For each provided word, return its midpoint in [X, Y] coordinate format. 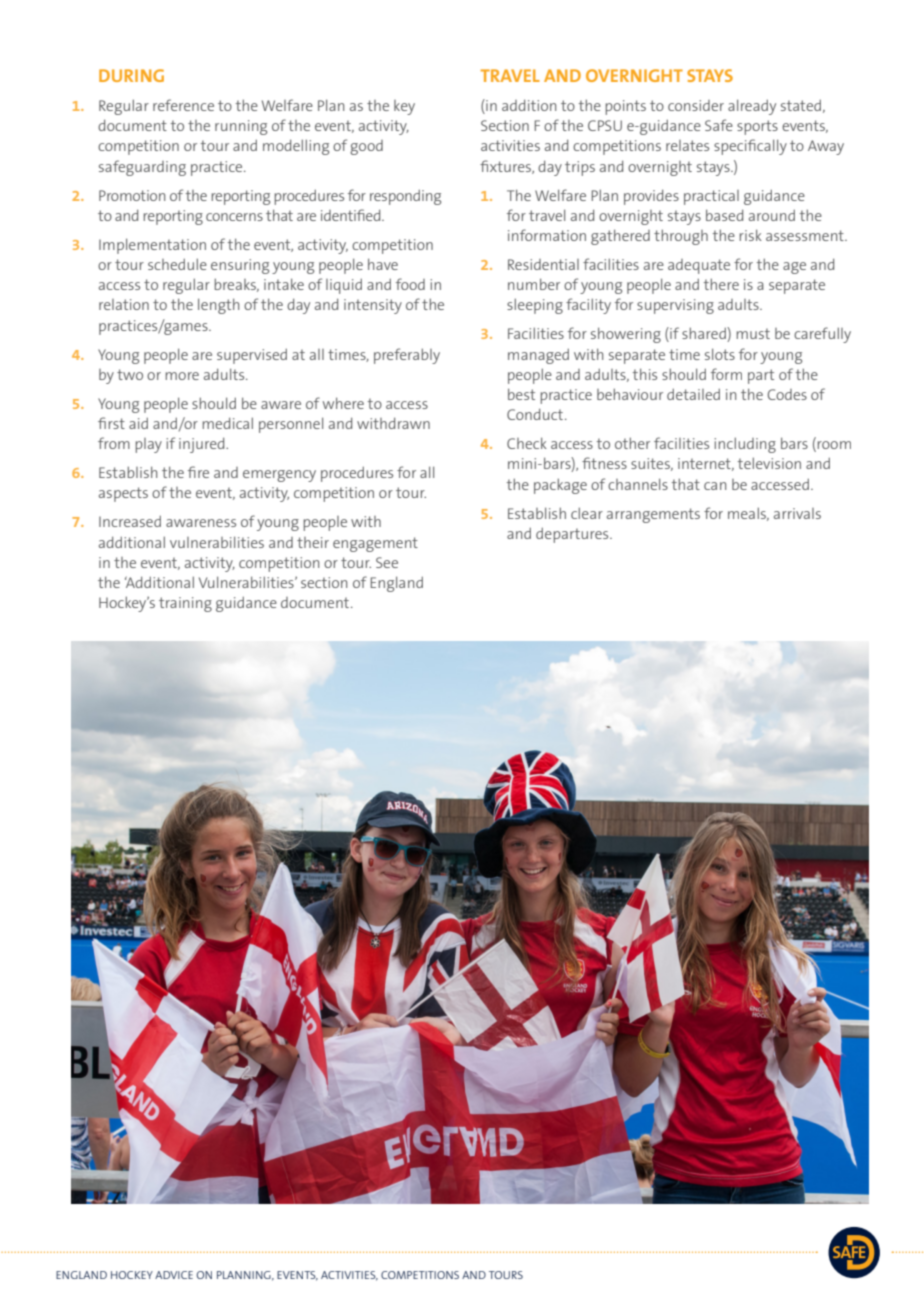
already [752, 107]
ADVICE [174, 1275]
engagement [375, 544]
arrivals [797, 513]
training [185, 604]
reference [183, 105]
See [387, 562]
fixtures [507, 167]
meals [748, 514]
